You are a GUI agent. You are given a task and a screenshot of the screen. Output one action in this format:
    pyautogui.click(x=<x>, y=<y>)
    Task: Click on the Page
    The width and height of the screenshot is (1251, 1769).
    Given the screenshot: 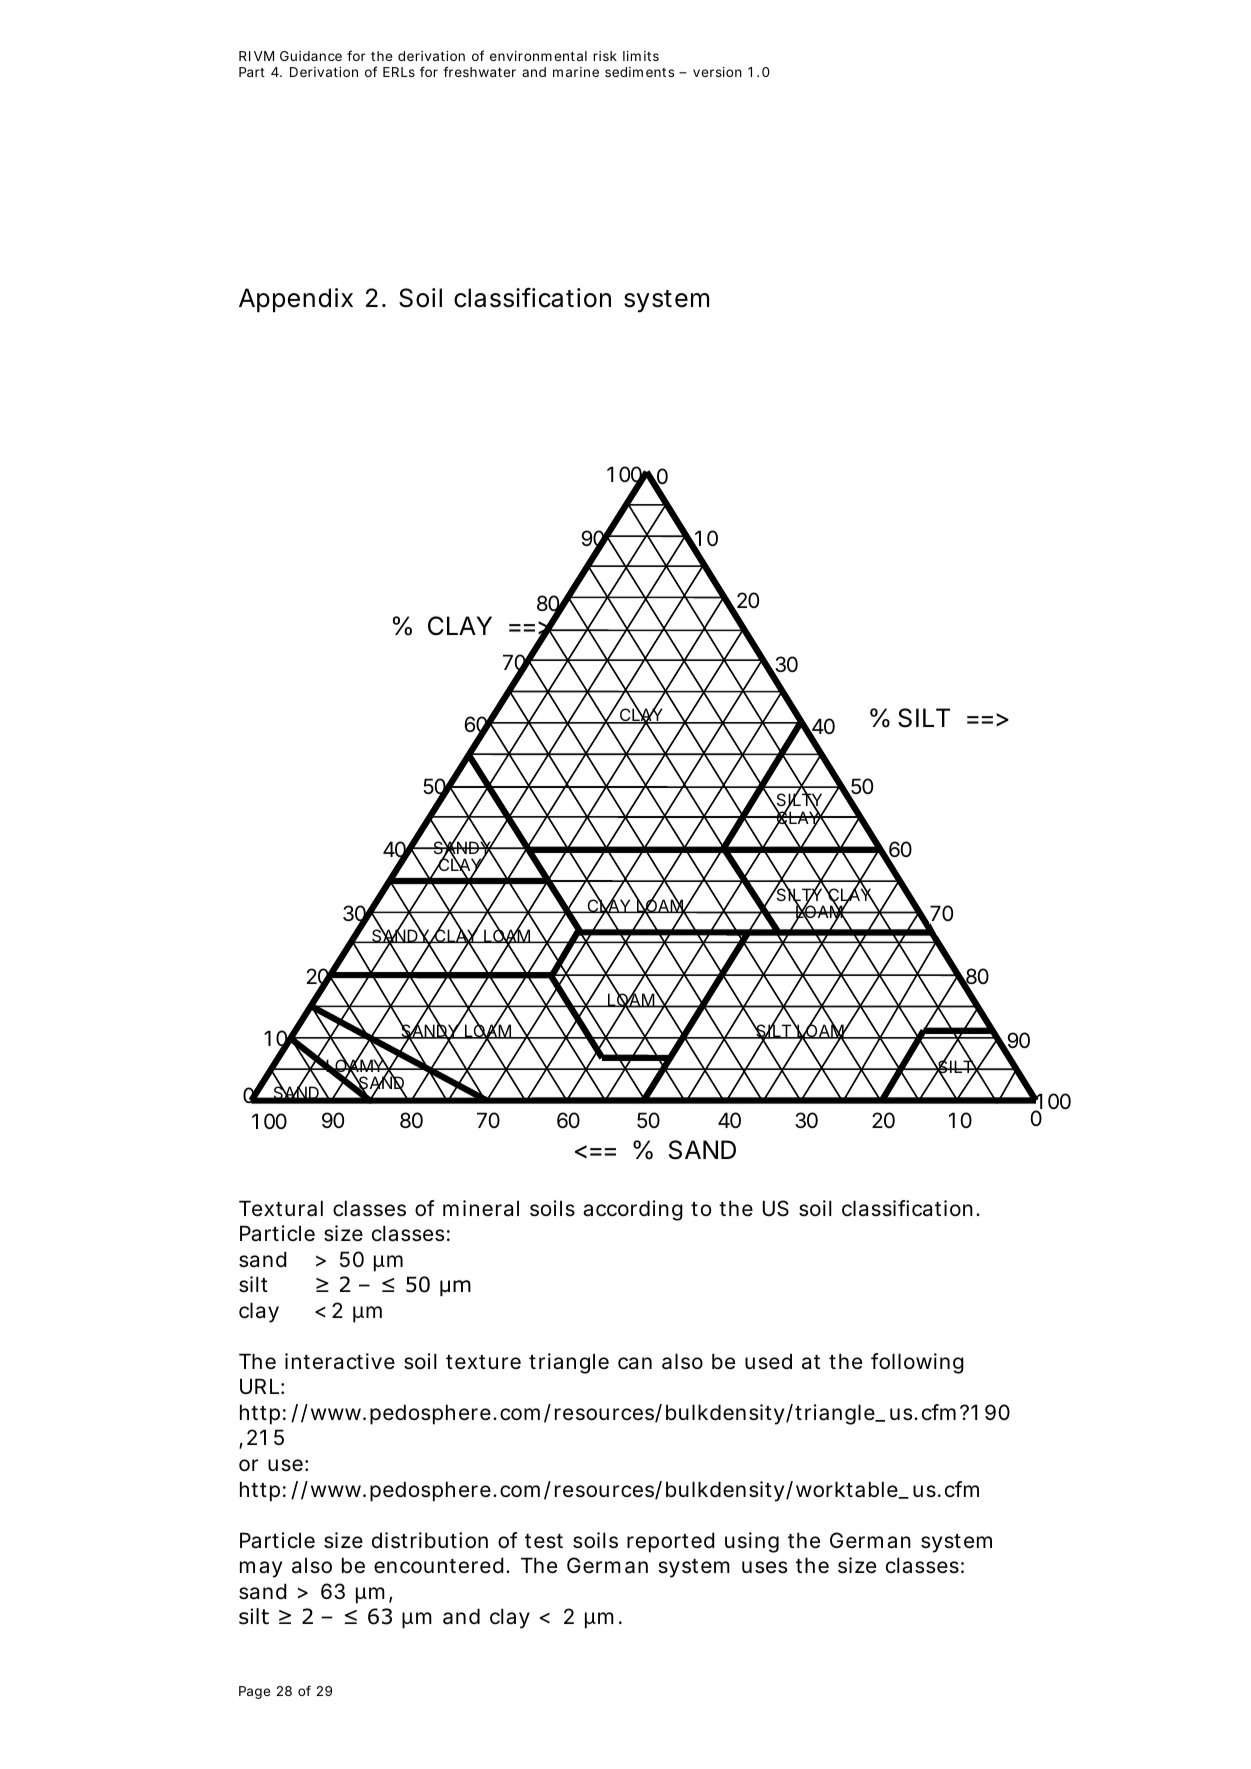 What is the action you would take?
    pyautogui.click(x=254, y=1692)
